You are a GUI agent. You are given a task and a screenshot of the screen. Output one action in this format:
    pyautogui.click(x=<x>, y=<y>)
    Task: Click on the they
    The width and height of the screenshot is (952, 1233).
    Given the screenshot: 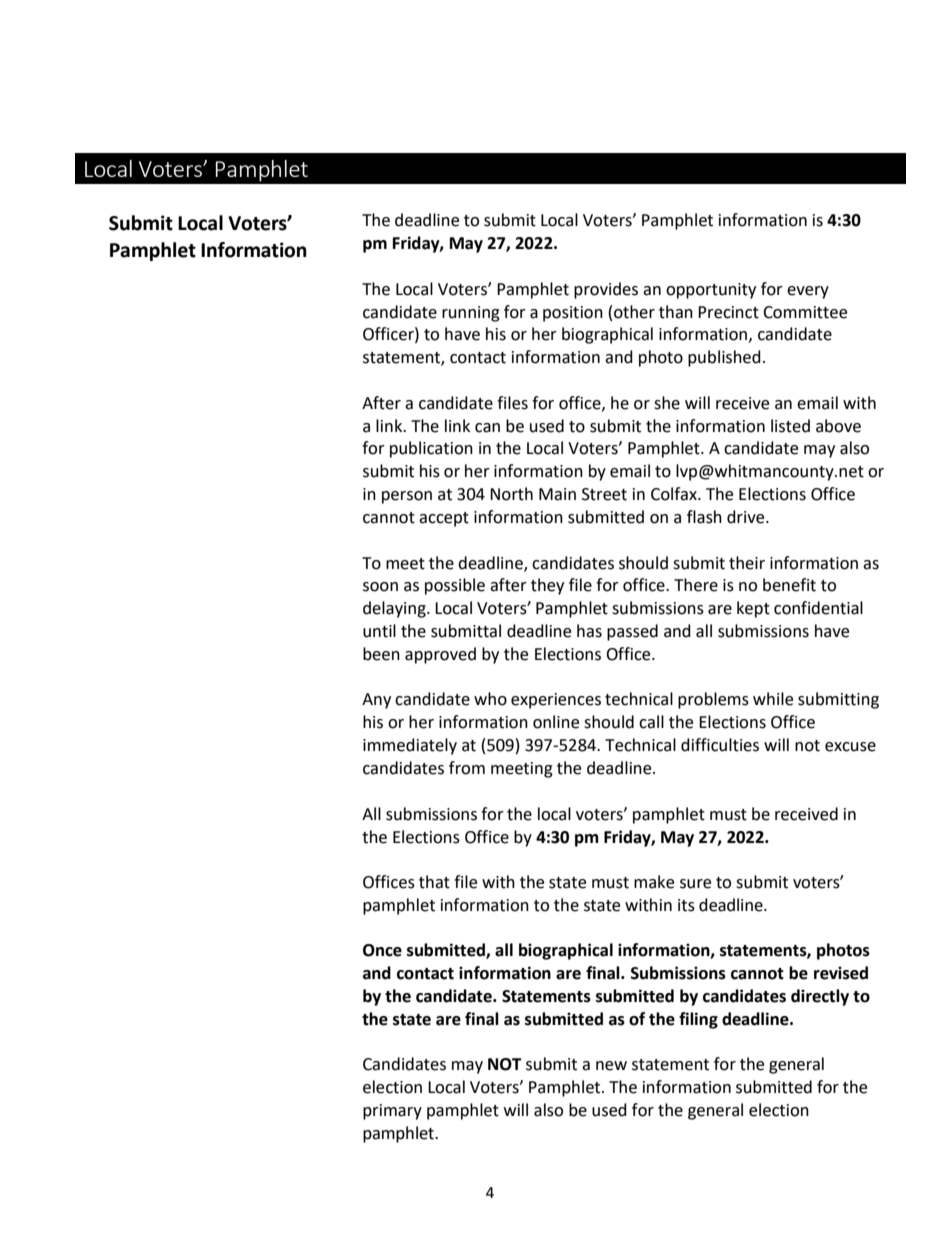 What is the action you would take?
    pyautogui.click(x=547, y=586)
